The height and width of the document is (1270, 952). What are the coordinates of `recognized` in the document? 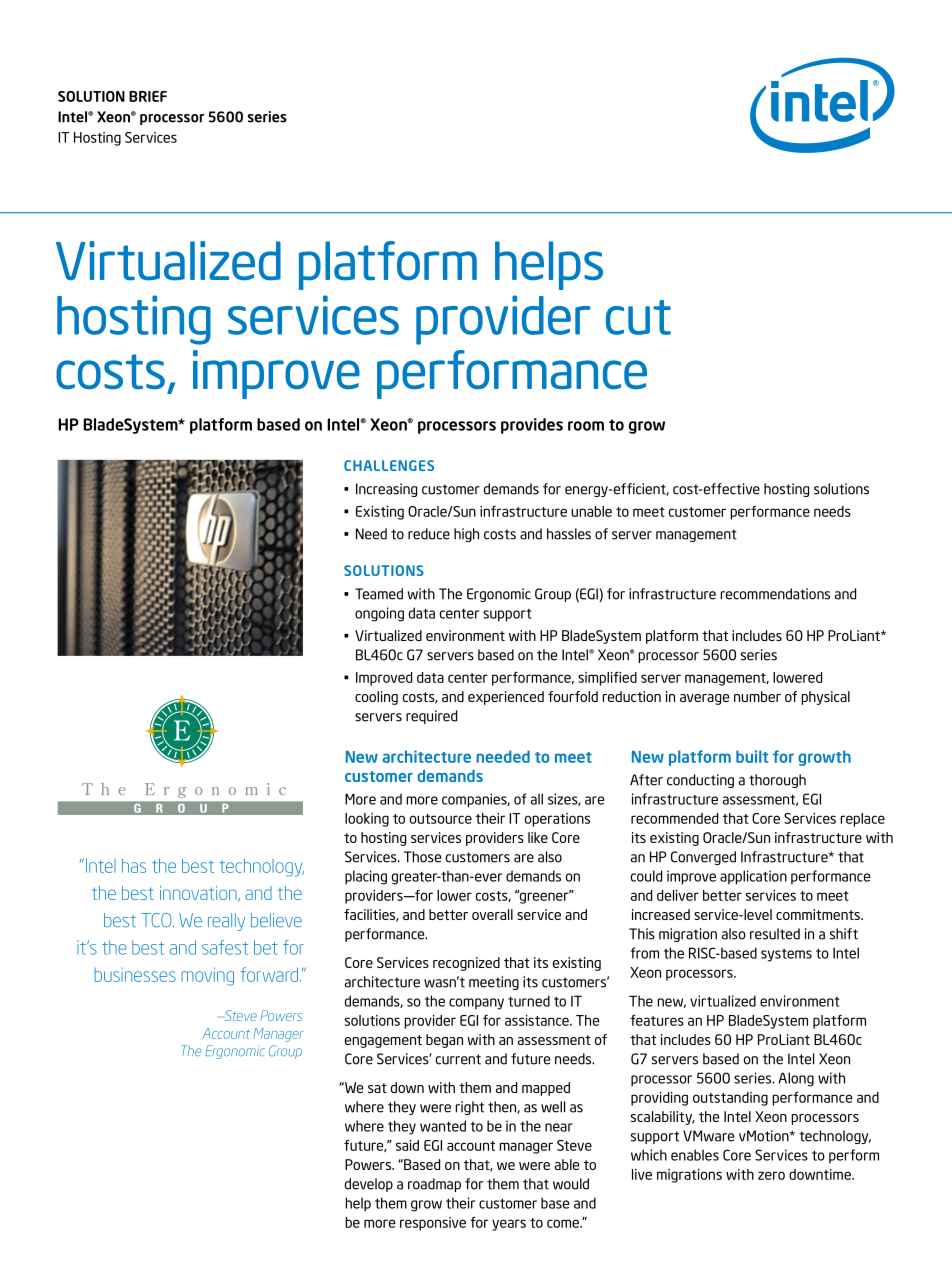 It's located at (466, 964).
